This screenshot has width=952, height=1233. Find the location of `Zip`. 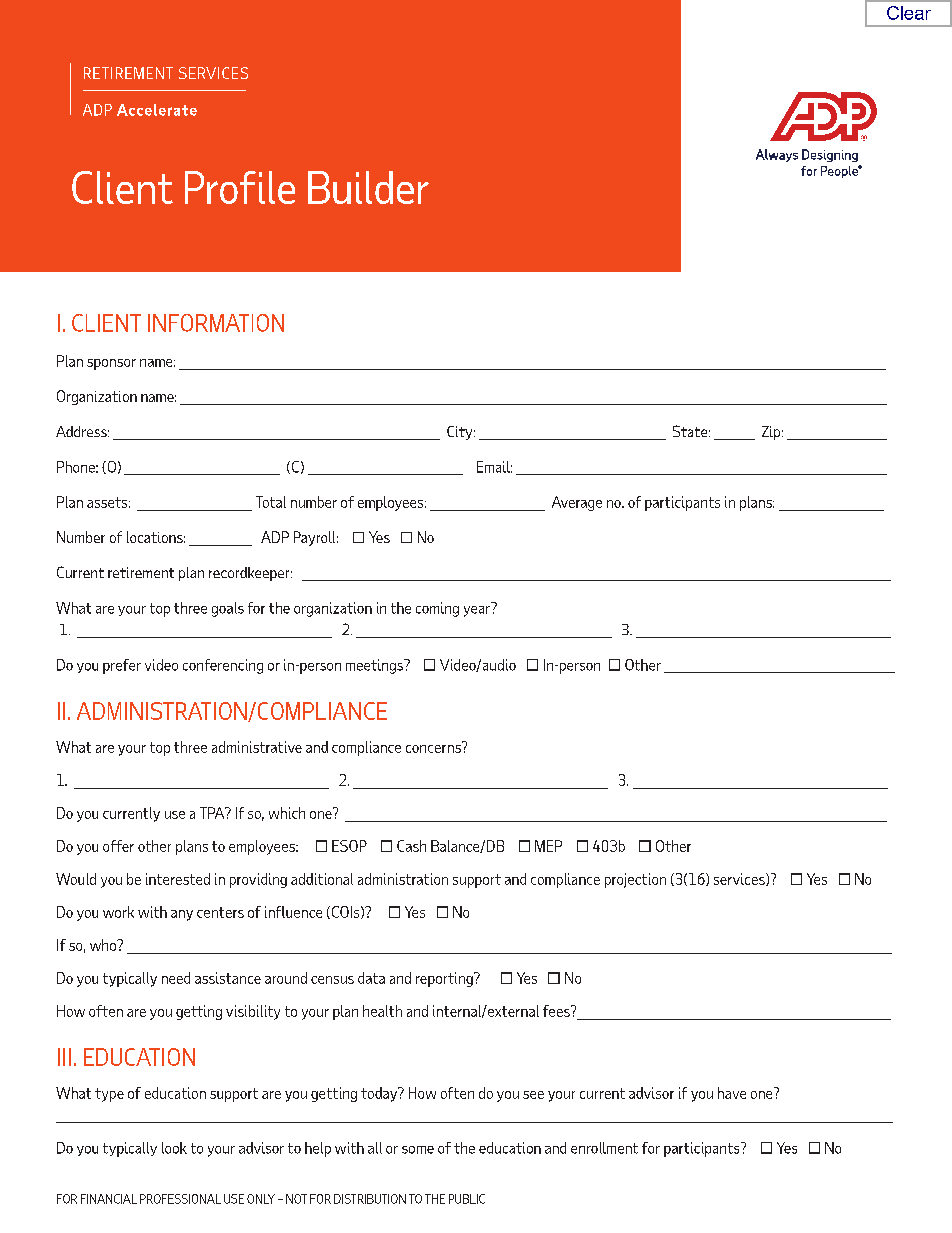

Zip is located at coordinates (772, 433).
